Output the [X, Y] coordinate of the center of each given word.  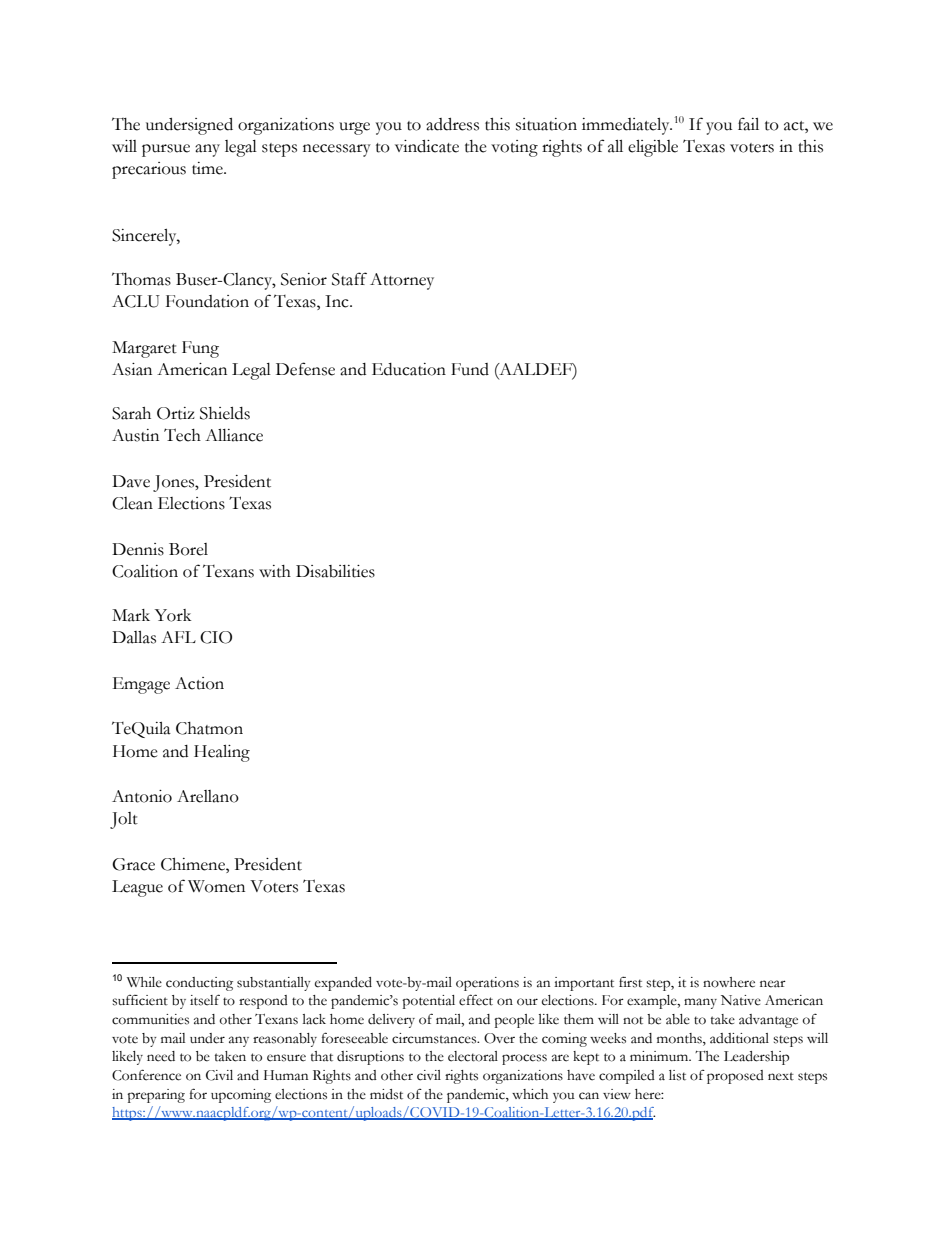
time [208, 168]
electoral [473, 1056]
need [161, 1056]
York [173, 615]
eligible [653, 148]
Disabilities [335, 571]
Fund [470, 369]
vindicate [427, 146]
